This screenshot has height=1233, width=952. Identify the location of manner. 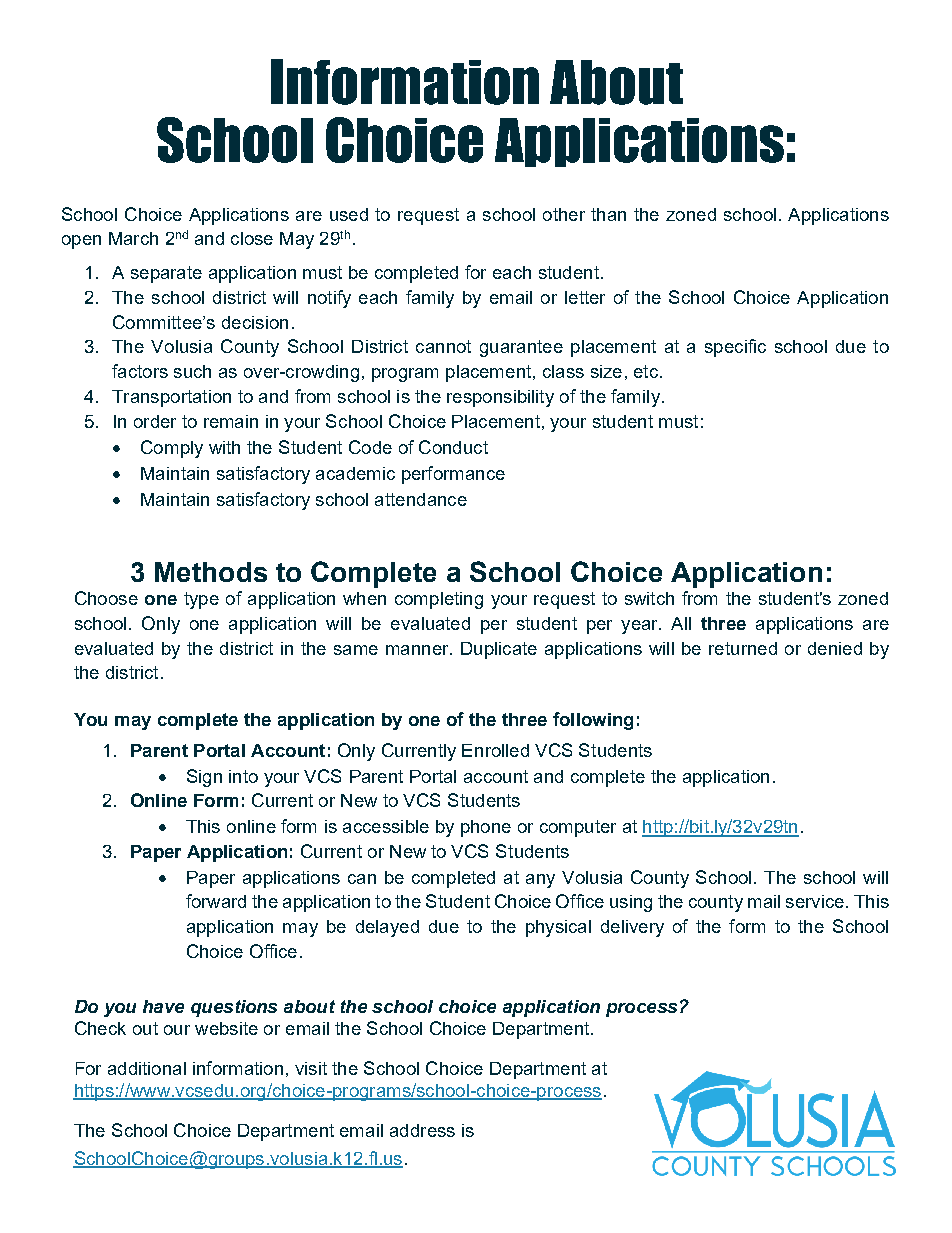
(418, 650).
